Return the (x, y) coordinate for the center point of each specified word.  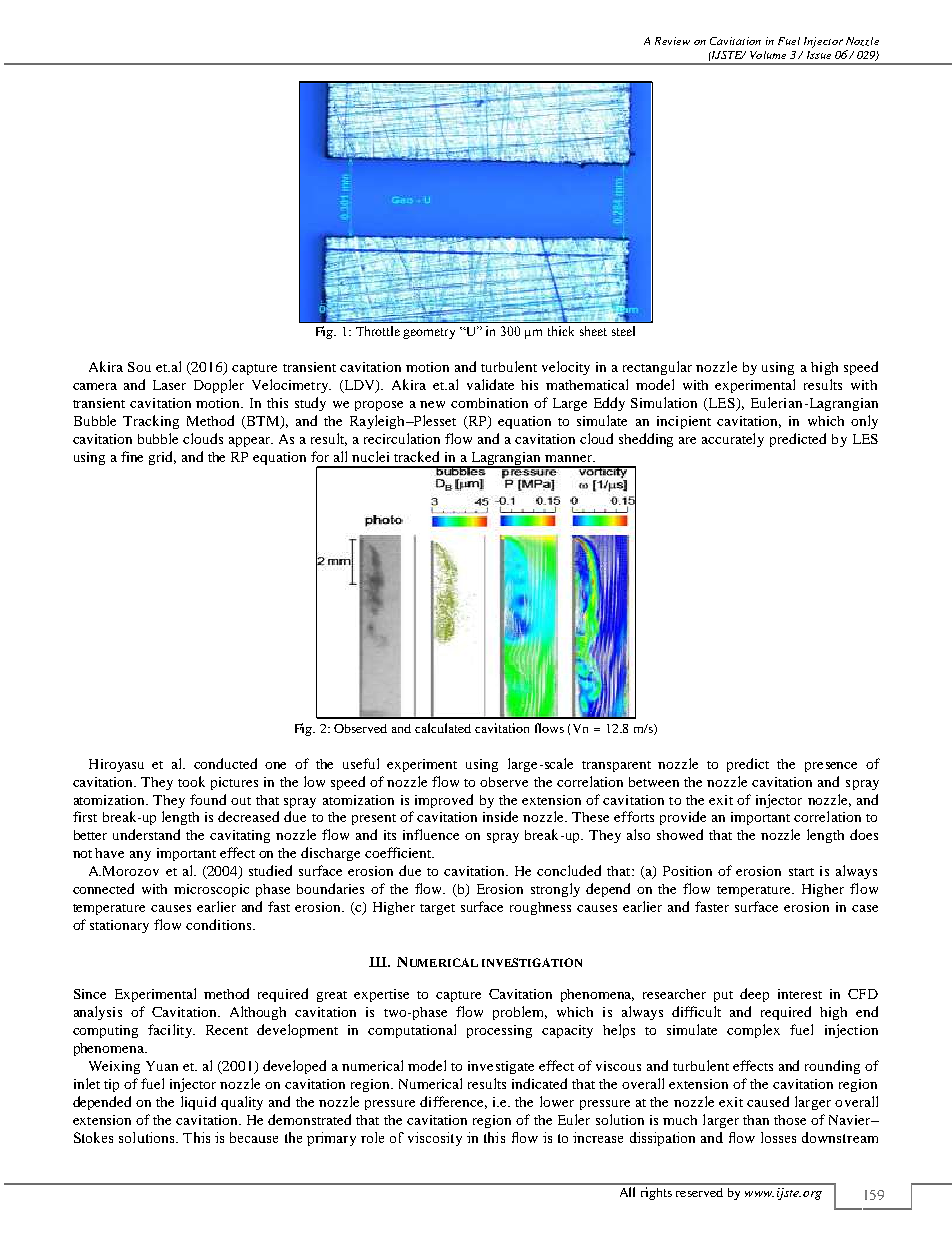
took (191, 781)
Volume (768, 55)
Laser (169, 385)
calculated (443, 728)
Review (672, 41)
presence (831, 767)
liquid (198, 1103)
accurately (733, 440)
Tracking (151, 422)
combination (489, 403)
